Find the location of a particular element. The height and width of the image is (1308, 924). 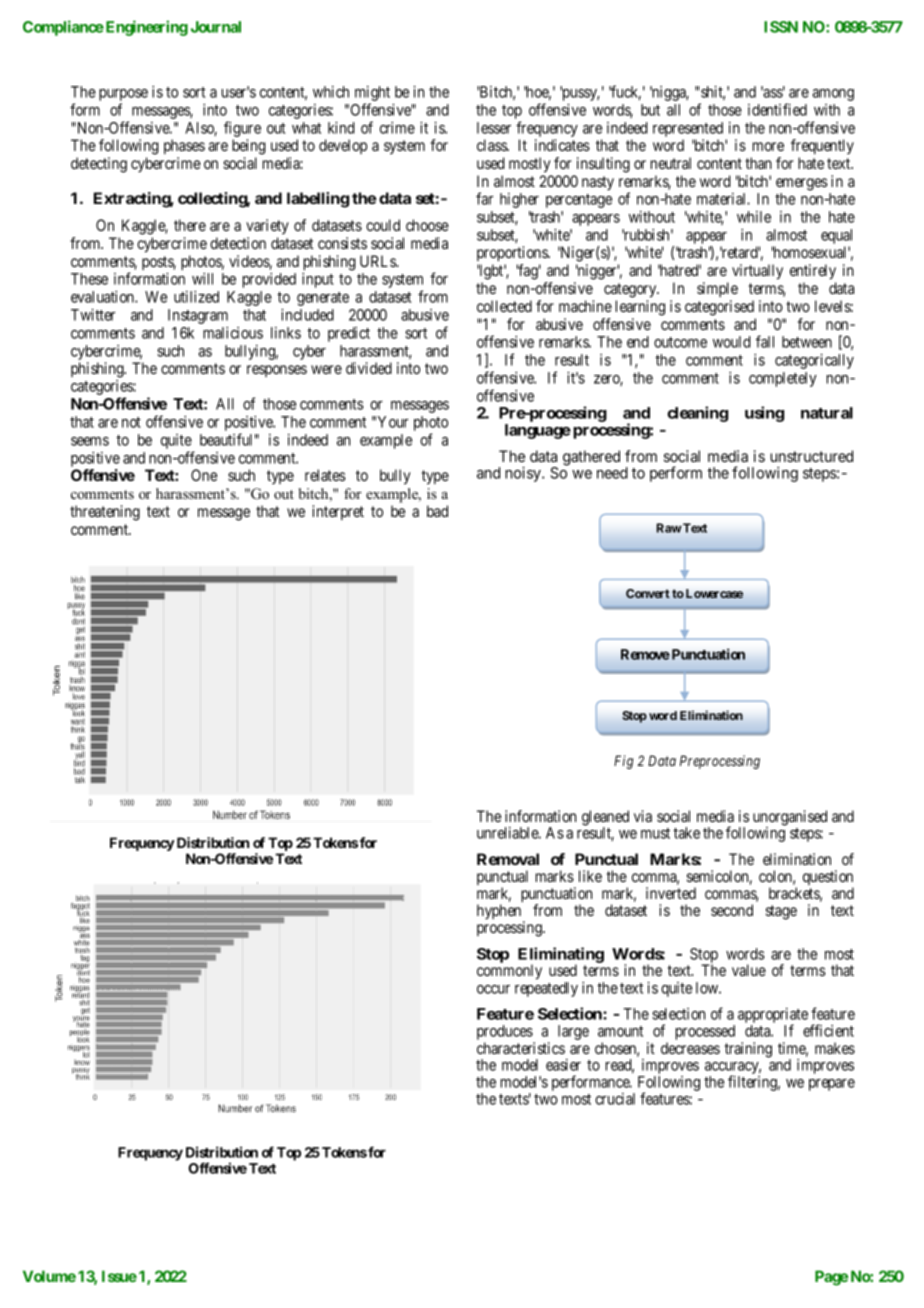

interpret is located at coordinates (338, 512).
